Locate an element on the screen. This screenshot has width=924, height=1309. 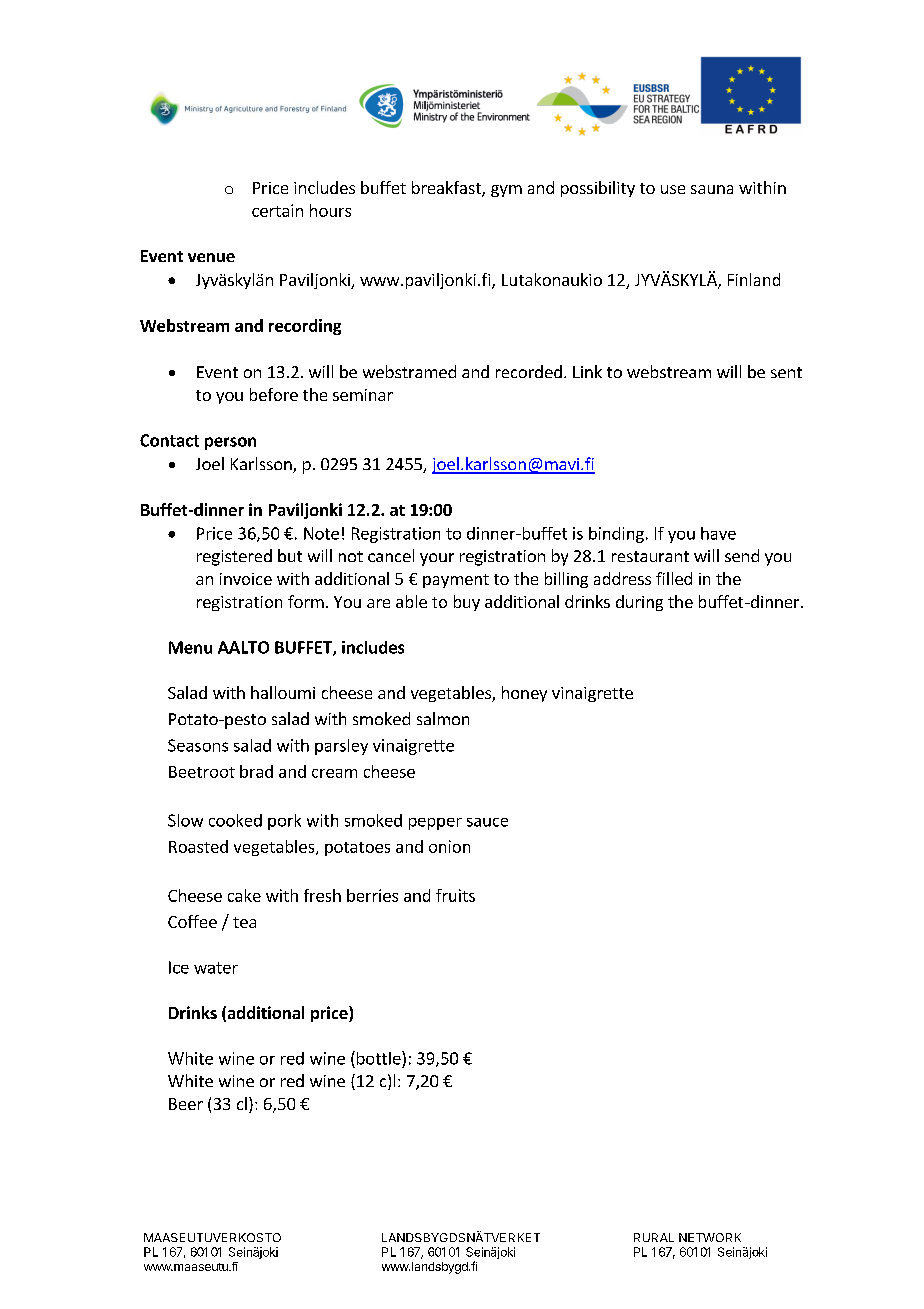
sauce is located at coordinates (487, 822).
